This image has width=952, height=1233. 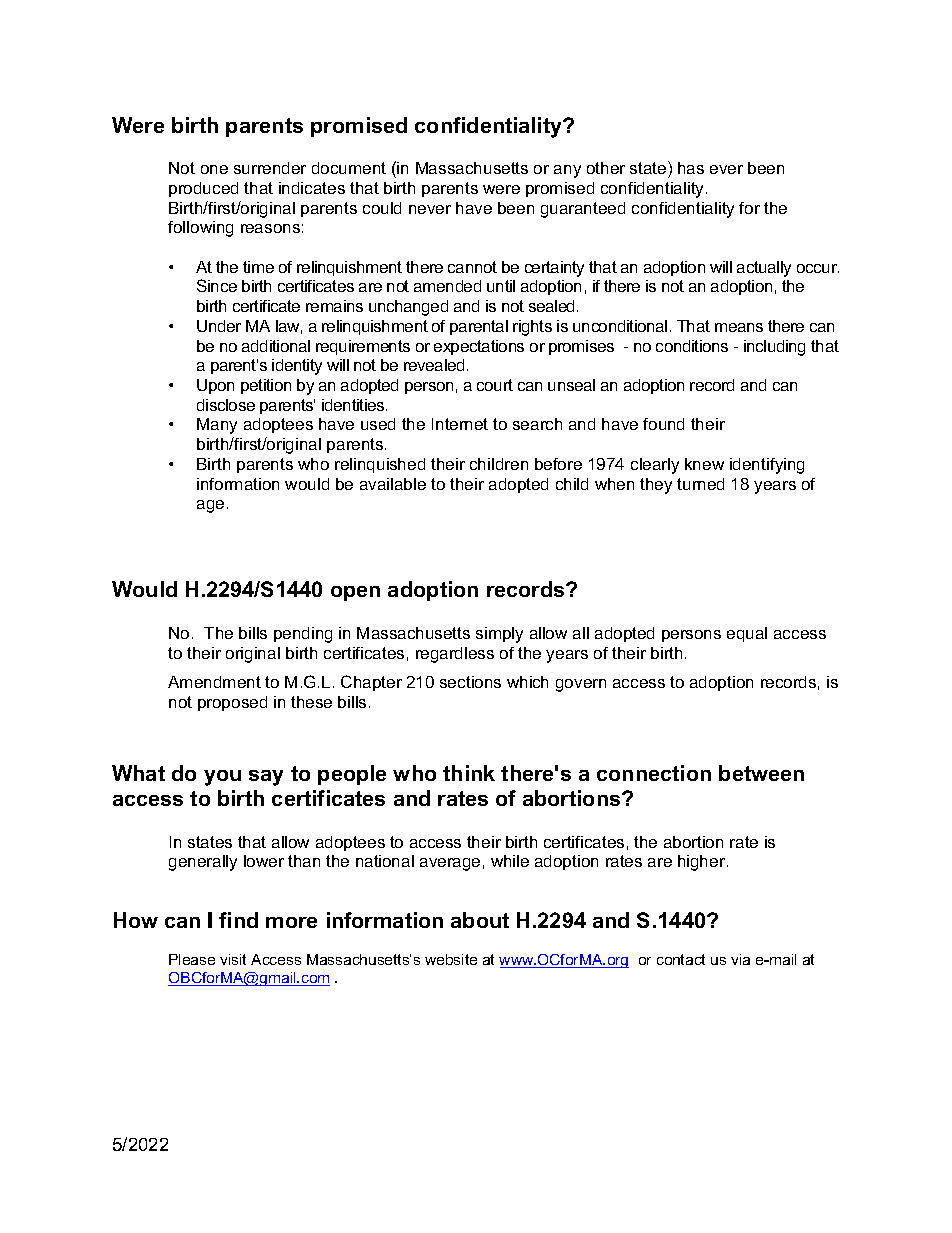 What do you see at coordinates (215, 386) in the image?
I see `Upon` at bounding box center [215, 386].
